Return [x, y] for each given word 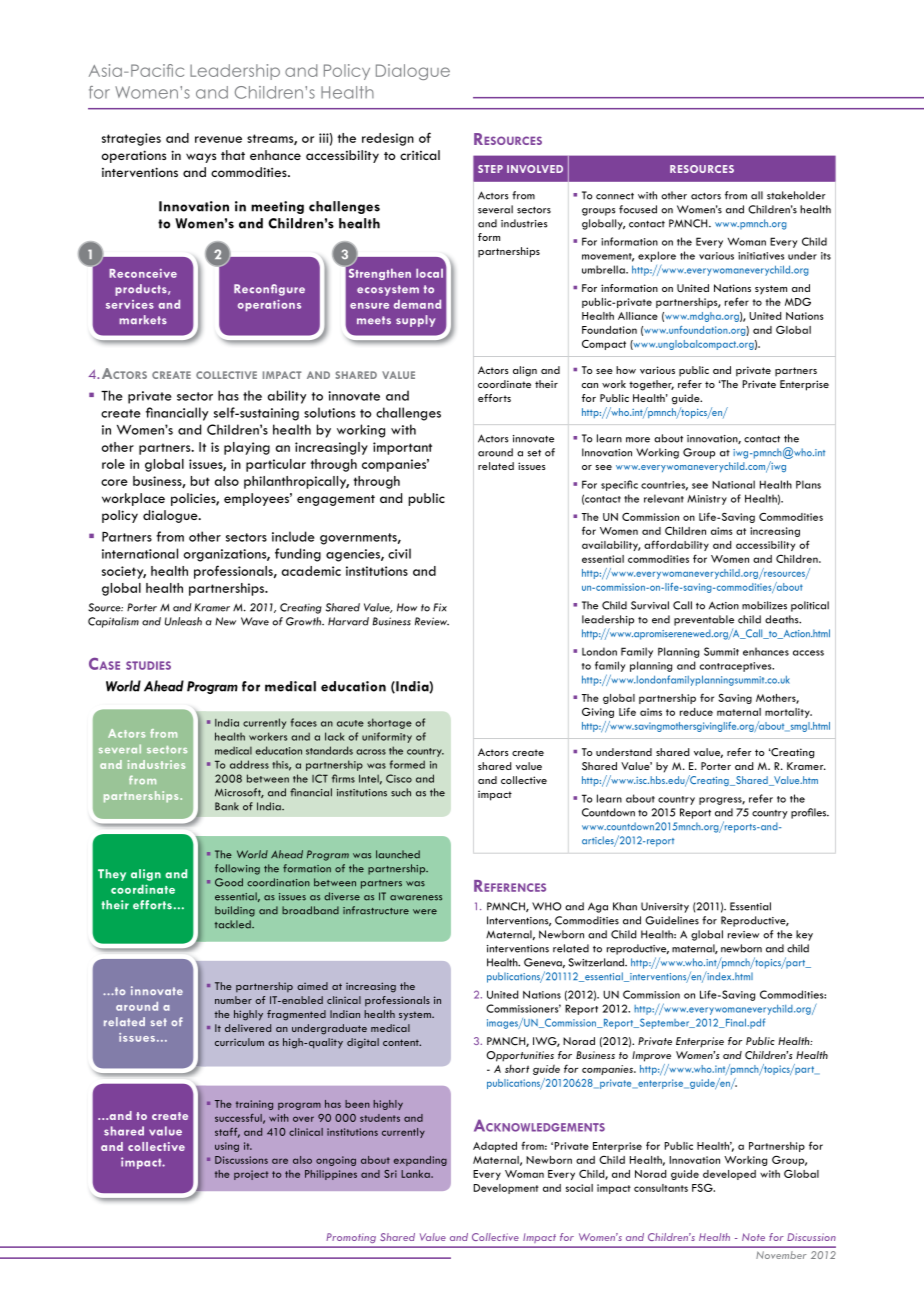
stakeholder [796, 195]
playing [247, 448]
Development [506, 1189]
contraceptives [737, 667]
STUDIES [148, 665]
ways [201, 158]
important [402, 448]
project [251, 1175]
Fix [440, 607]
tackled [234, 924]
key [804, 935]
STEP [490, 169]
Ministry [707, 500]
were [425, 912]
